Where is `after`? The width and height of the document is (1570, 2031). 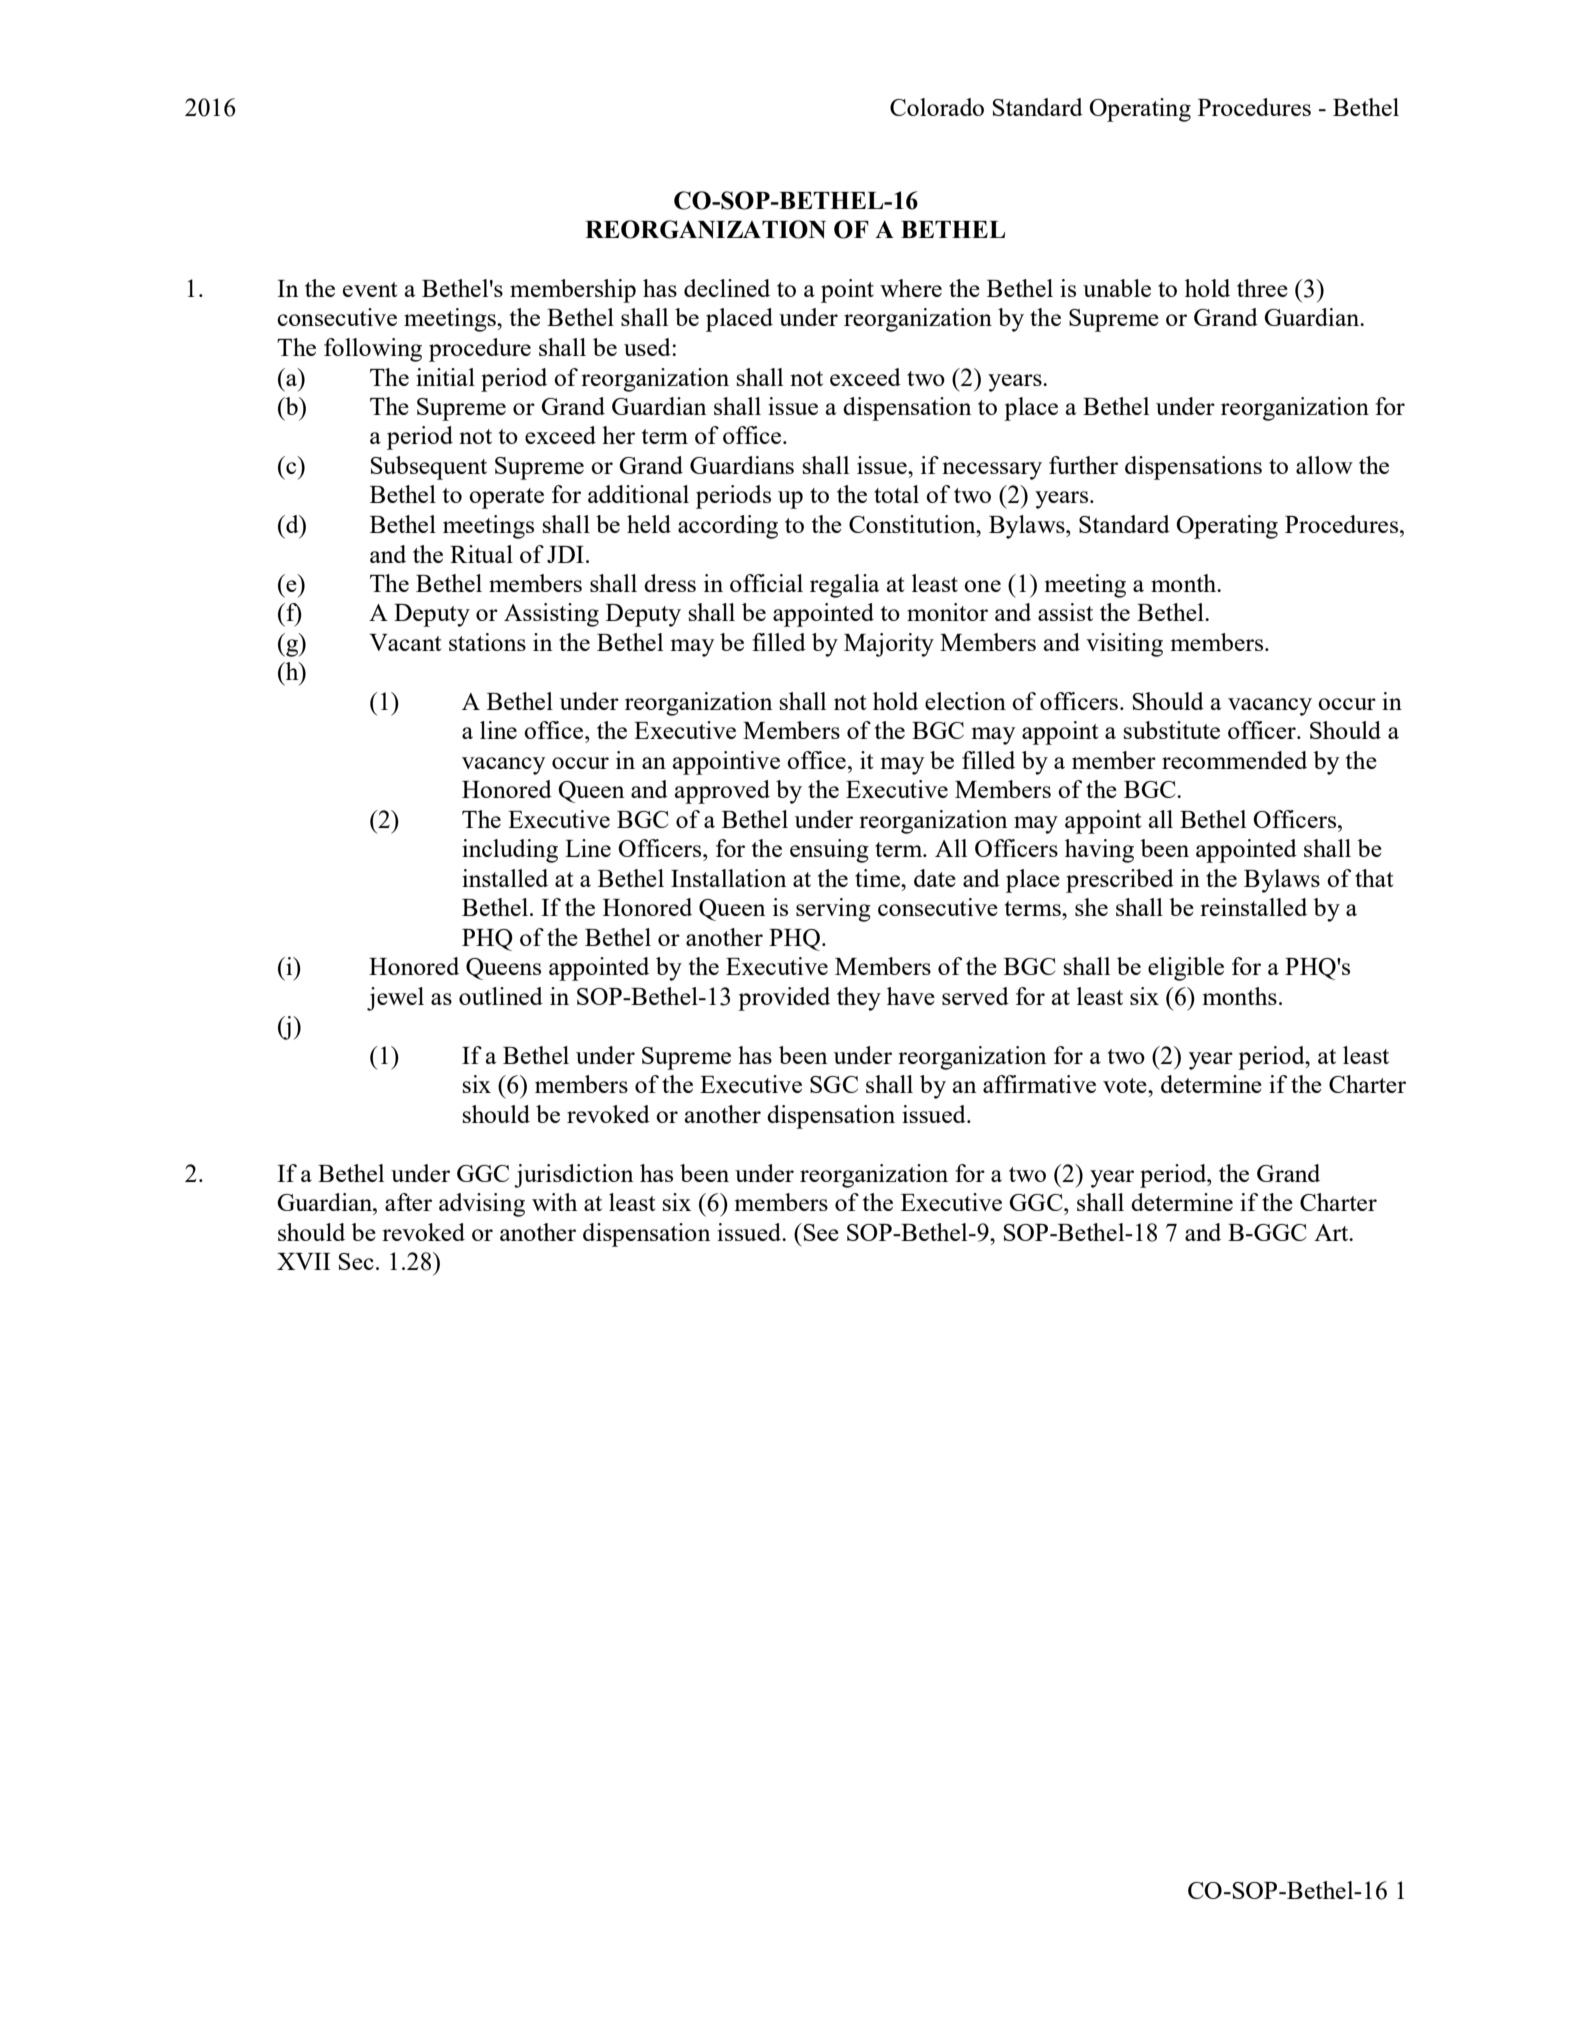 after is located at coordinates (408, 1202).
